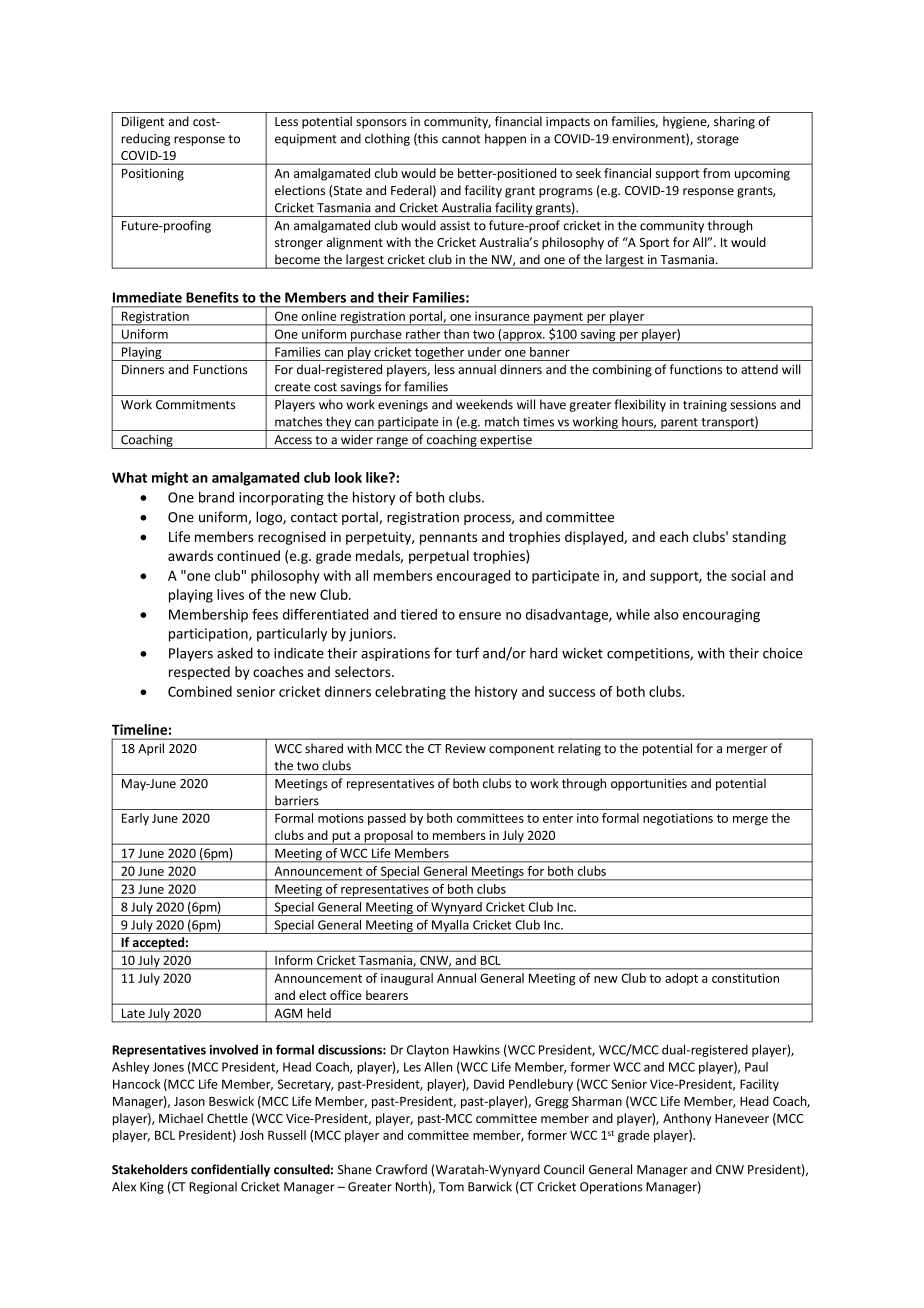  Describe the element at coordinates (216, 497) in the document. I see `brand` at that location.
